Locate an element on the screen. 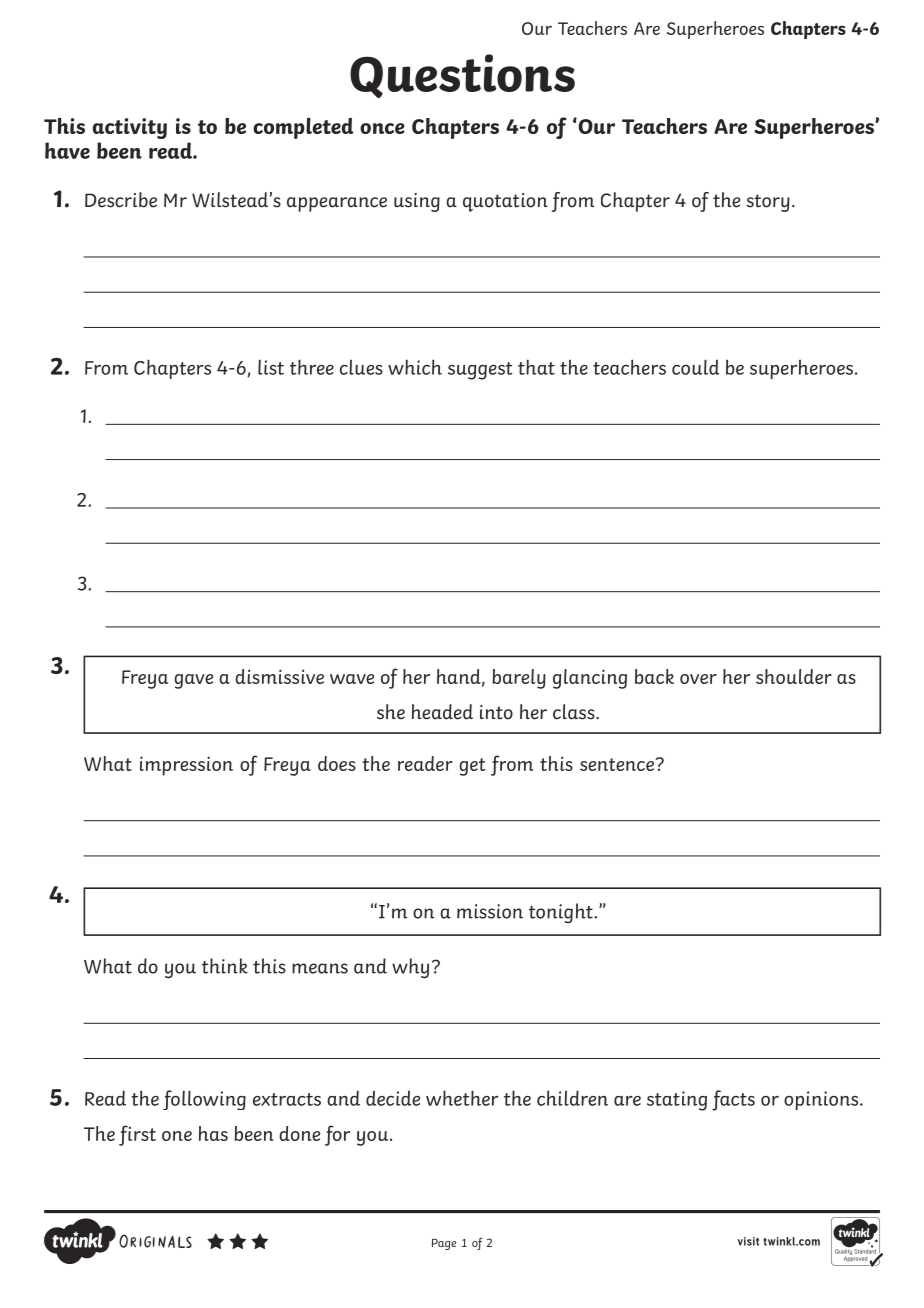 The image size is (924, 1308). think is located at coordinates (225, 966).
